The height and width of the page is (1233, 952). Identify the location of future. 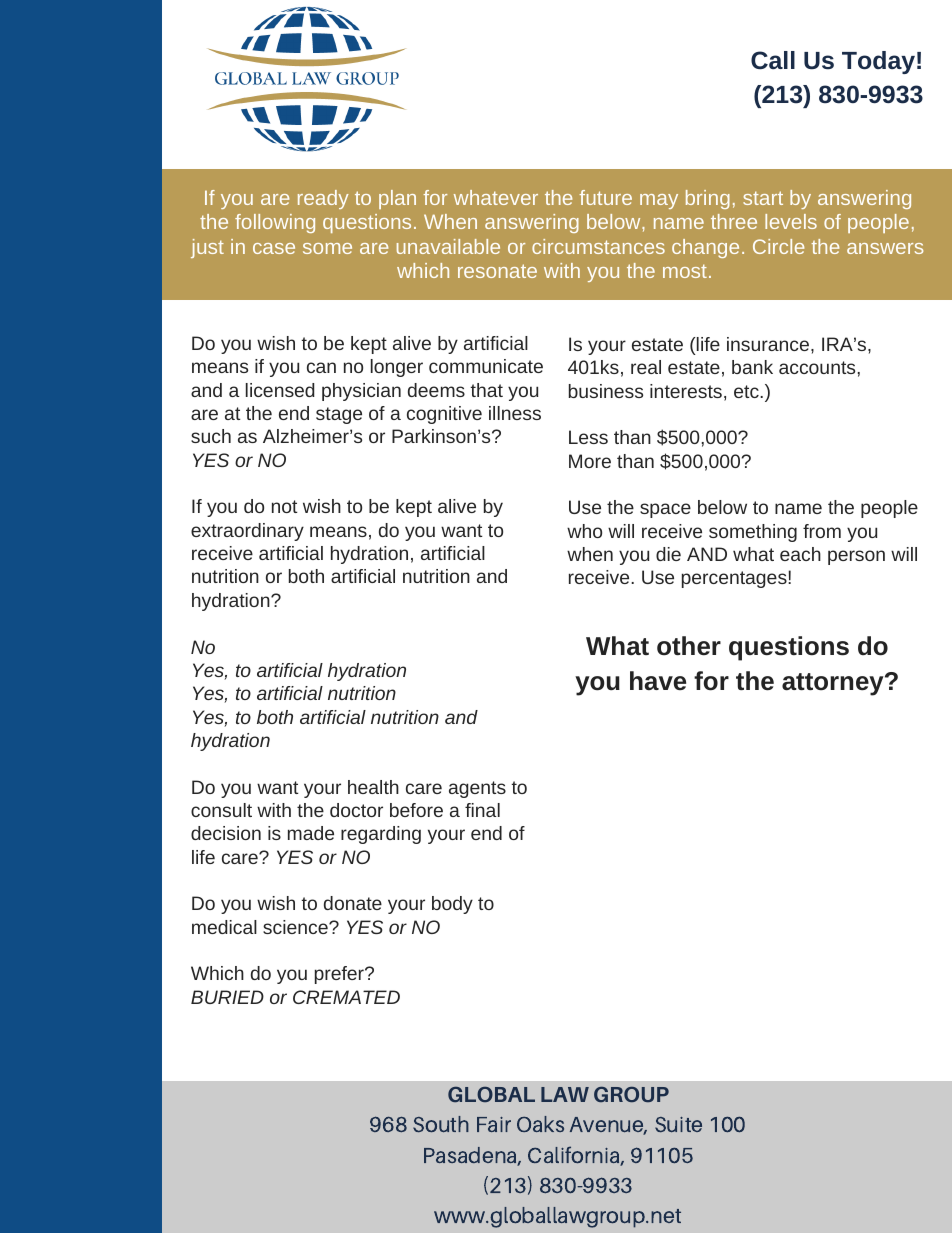
(605, 197).
